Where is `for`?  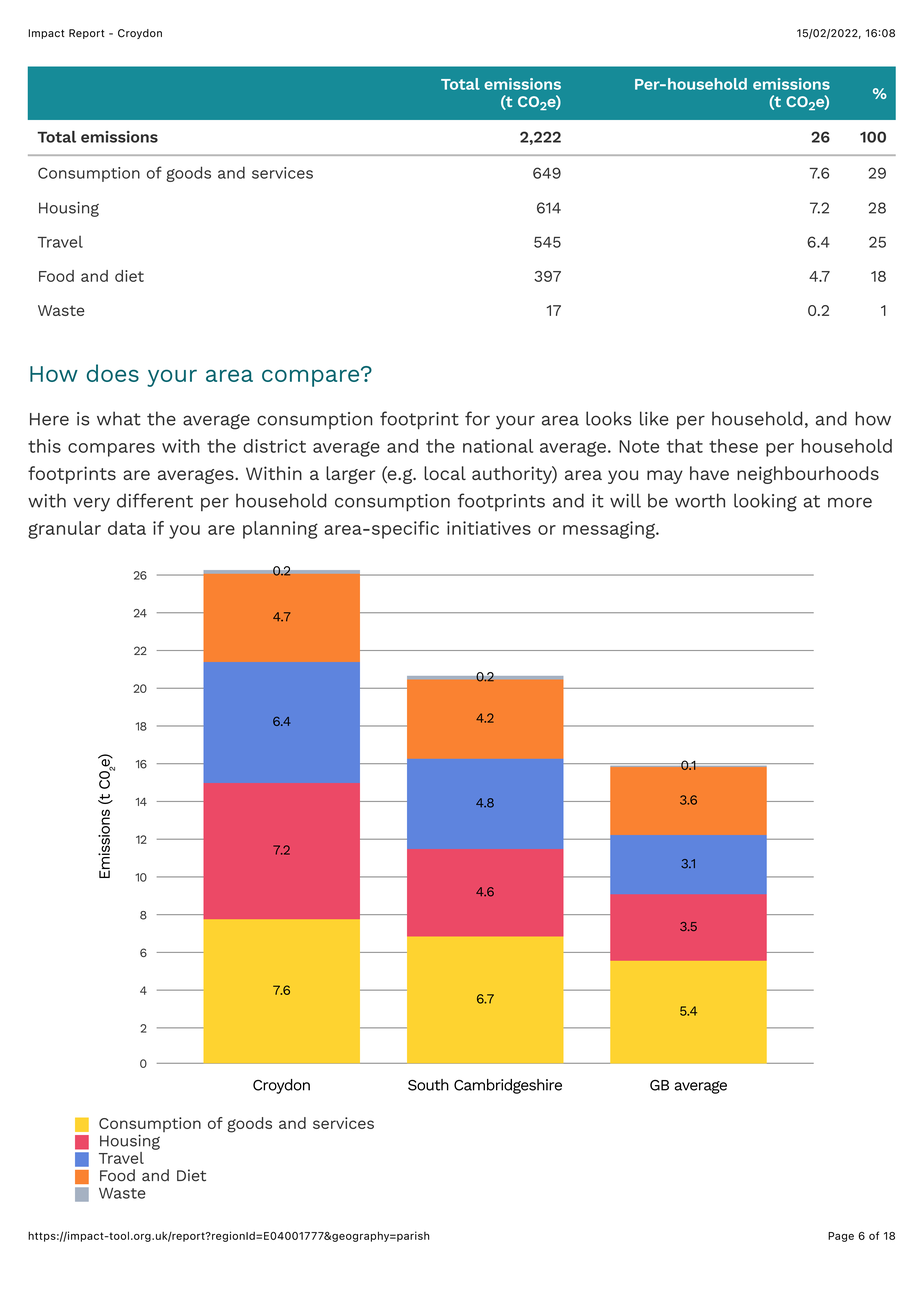 for is located at coordinates (477, 418).
